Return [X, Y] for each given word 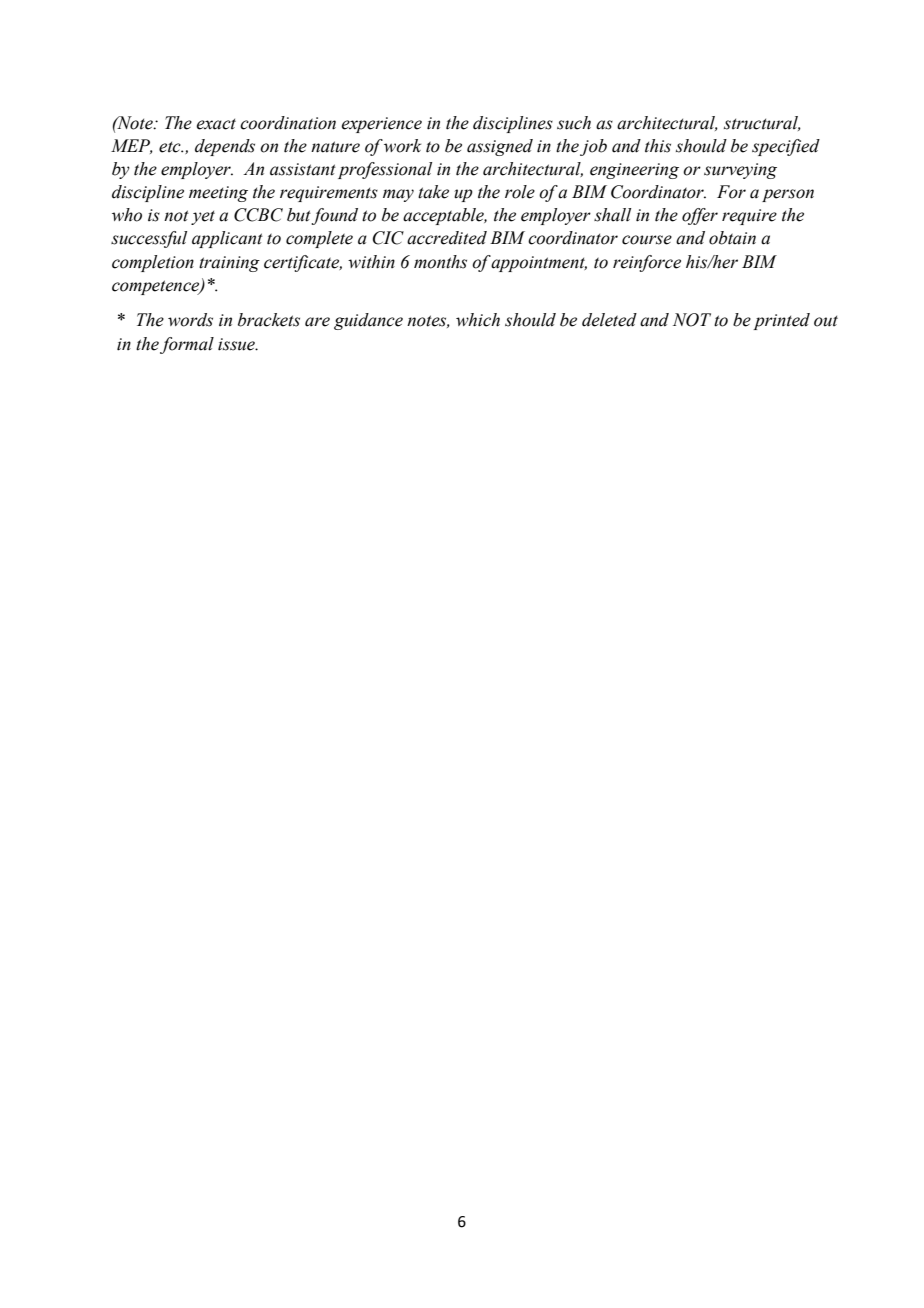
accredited [447, 238]
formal [187, 345]
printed [781, 321]
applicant [227, 239]
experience [381, 125]
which [478, 320]
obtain [732, 238]
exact [216, 124]
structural [762, 123]
